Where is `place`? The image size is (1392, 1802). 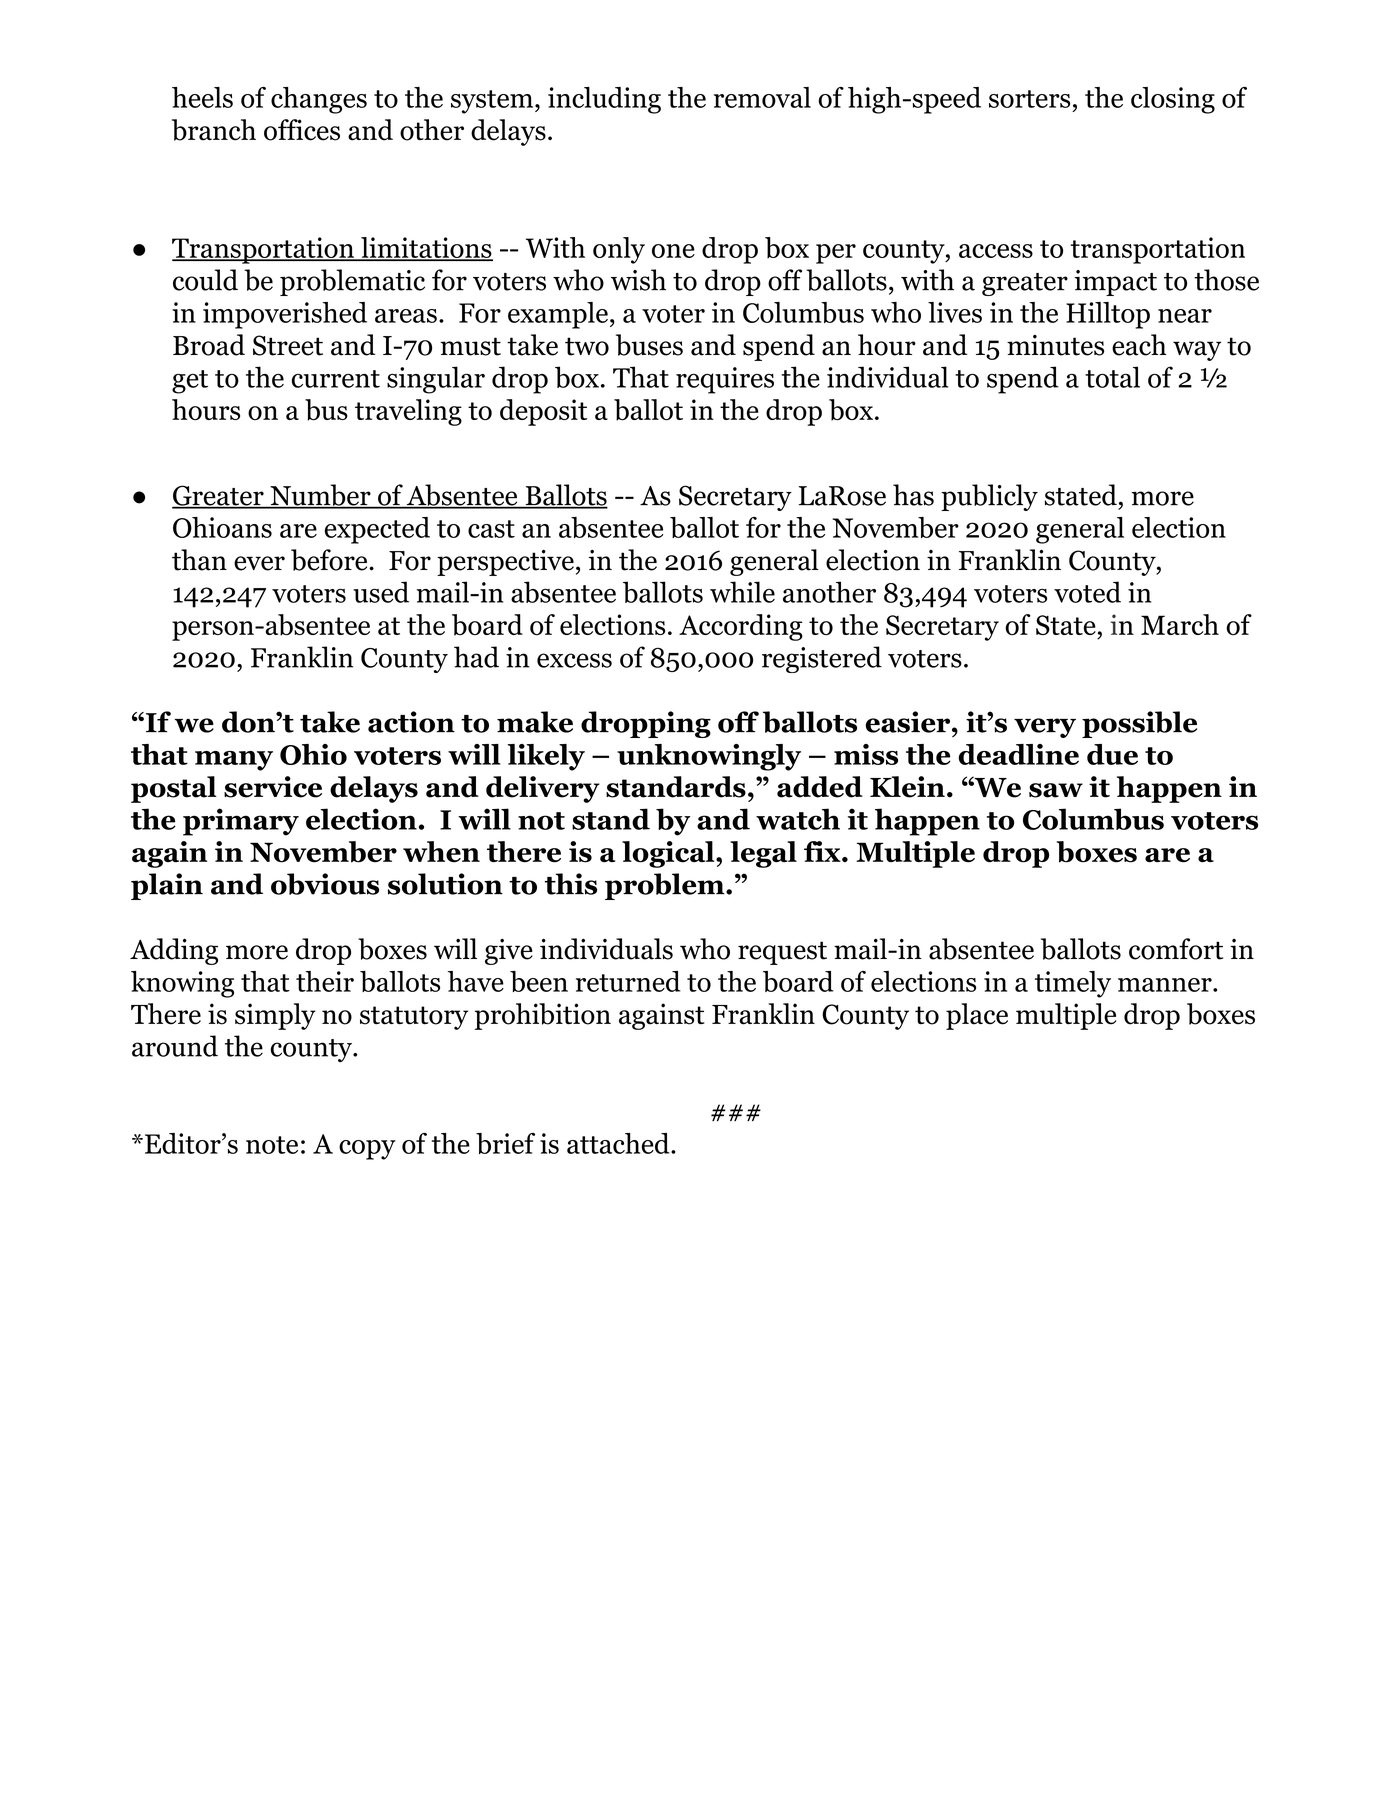
place is located at coordinates (977, 1016).
